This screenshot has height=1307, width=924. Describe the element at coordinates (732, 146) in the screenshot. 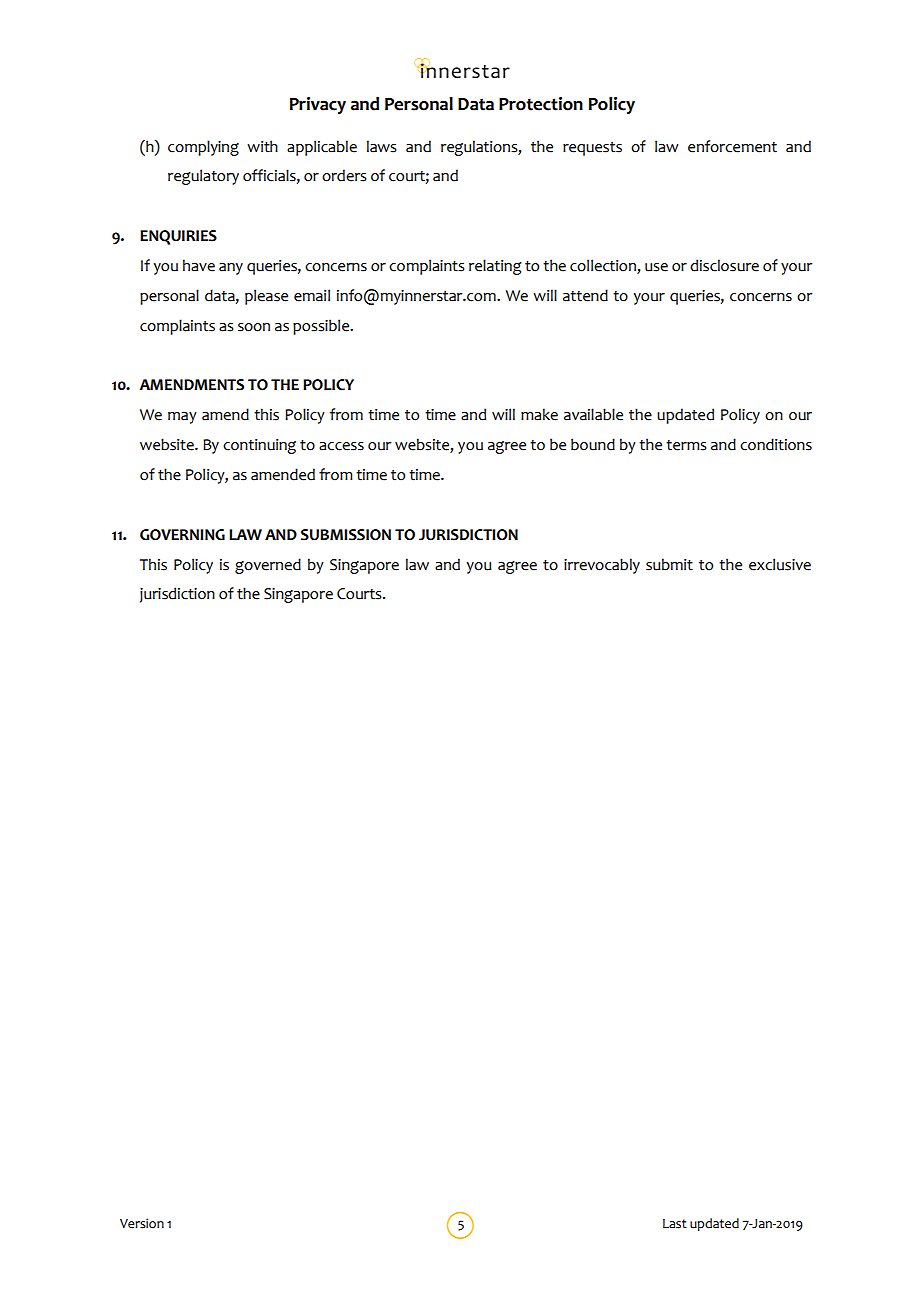

I see `enforcement` at that location.
